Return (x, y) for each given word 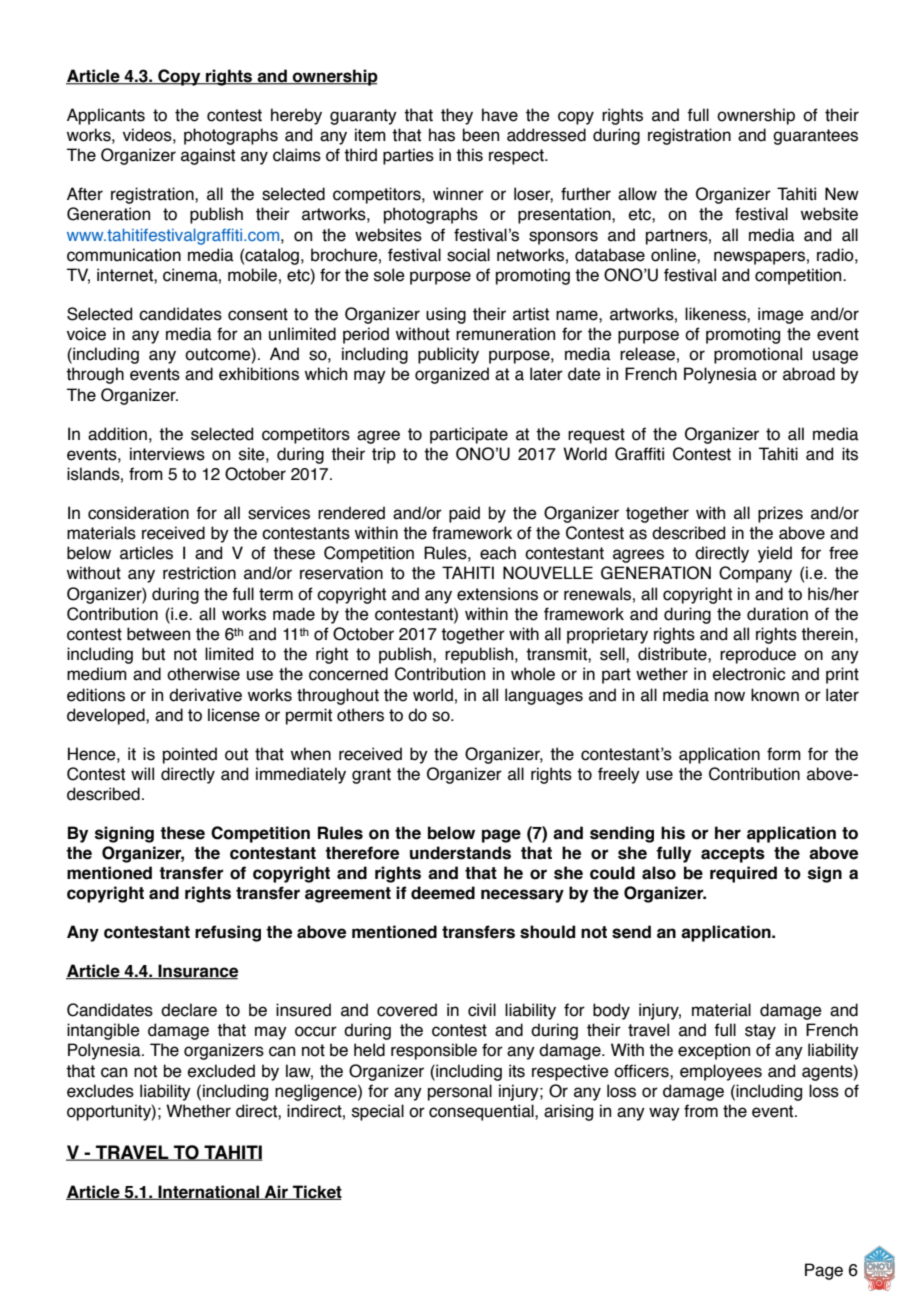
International (209, 1192)
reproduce (758, 655)
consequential (482, 1112)
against (208, 156)
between (158, 634)
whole (533, 674)
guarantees (815, 137)
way (664, 1114)
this (469, 155)
